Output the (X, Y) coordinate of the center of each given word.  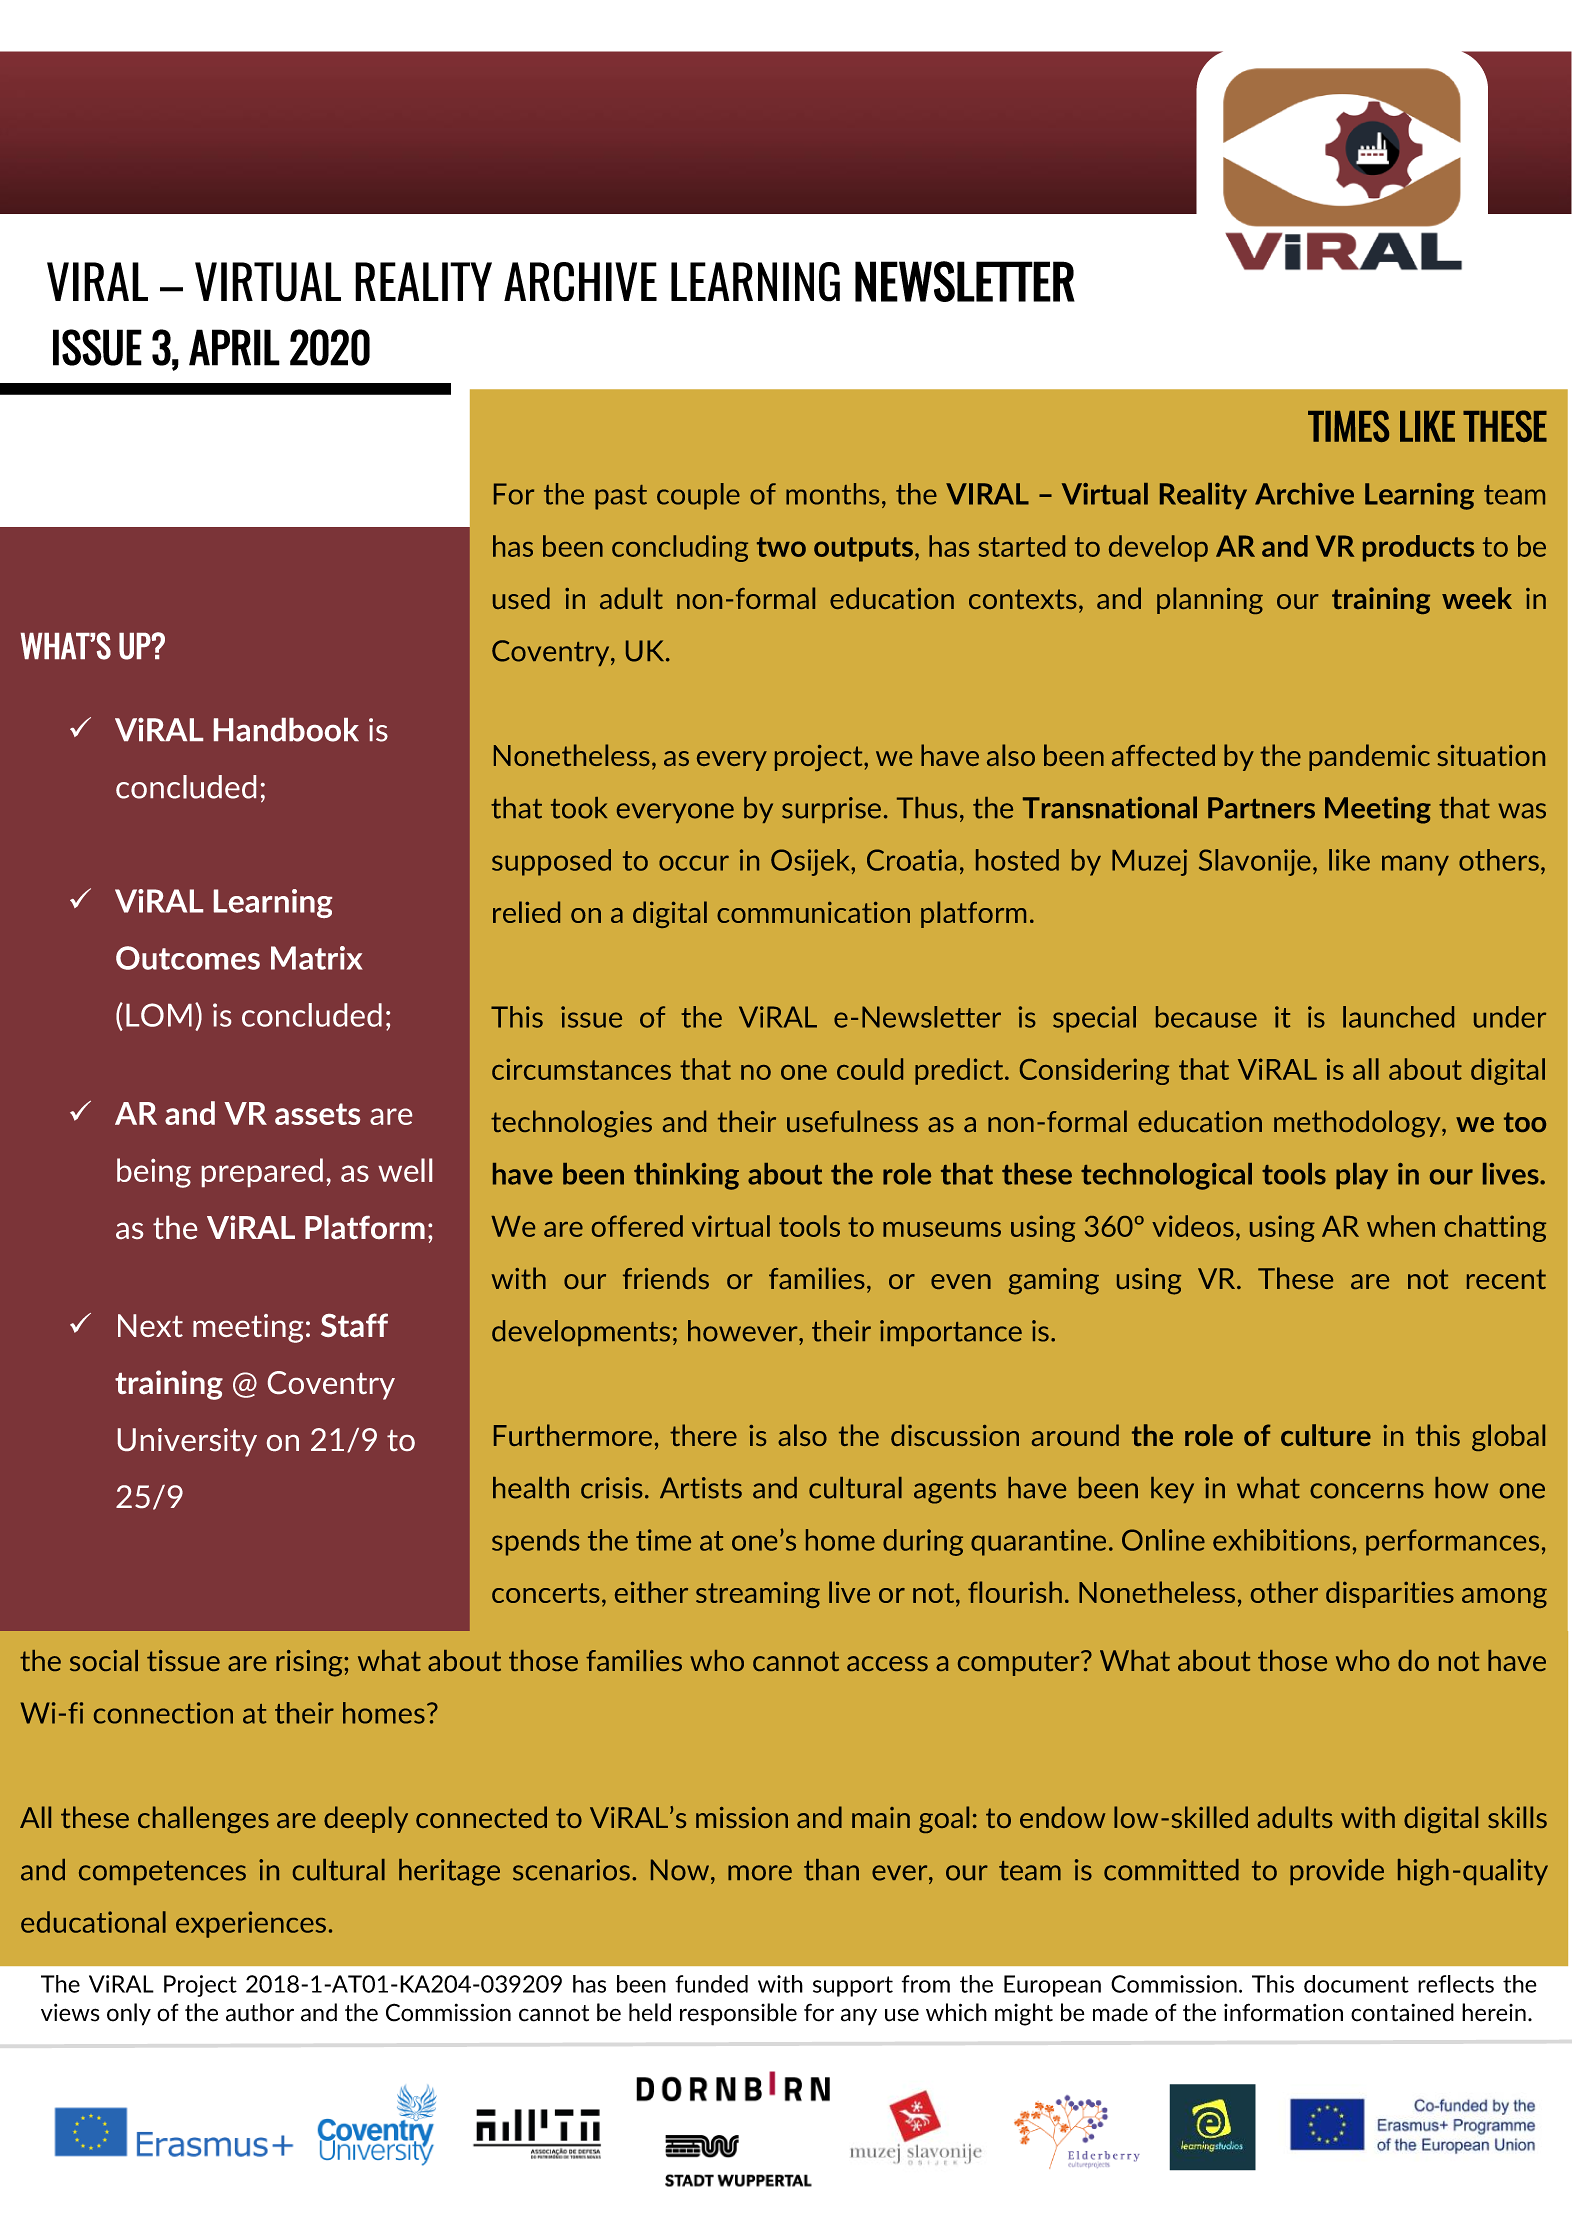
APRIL (234, 347)
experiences (251, 1924)
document (1356, 1984)
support (853, 1986)
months (832, 494)
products (1418, 548)
